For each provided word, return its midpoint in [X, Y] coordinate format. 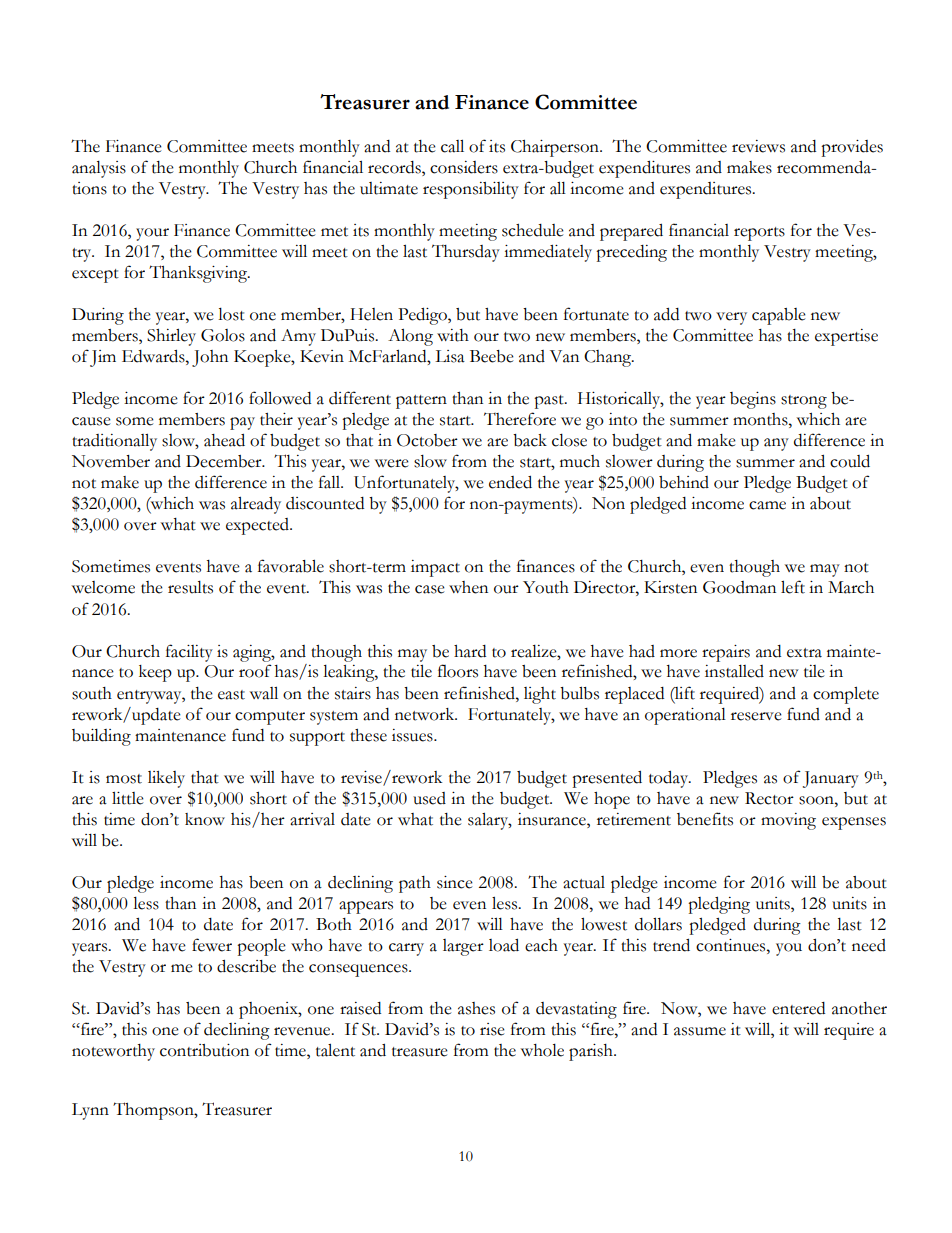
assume [700, 1031]
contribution [204, 1050]
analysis [99, 169]
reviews [758, 146]
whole [542, 1050]
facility [189, 653]
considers [464, 167]
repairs [726, 653]
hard [470, 651]
